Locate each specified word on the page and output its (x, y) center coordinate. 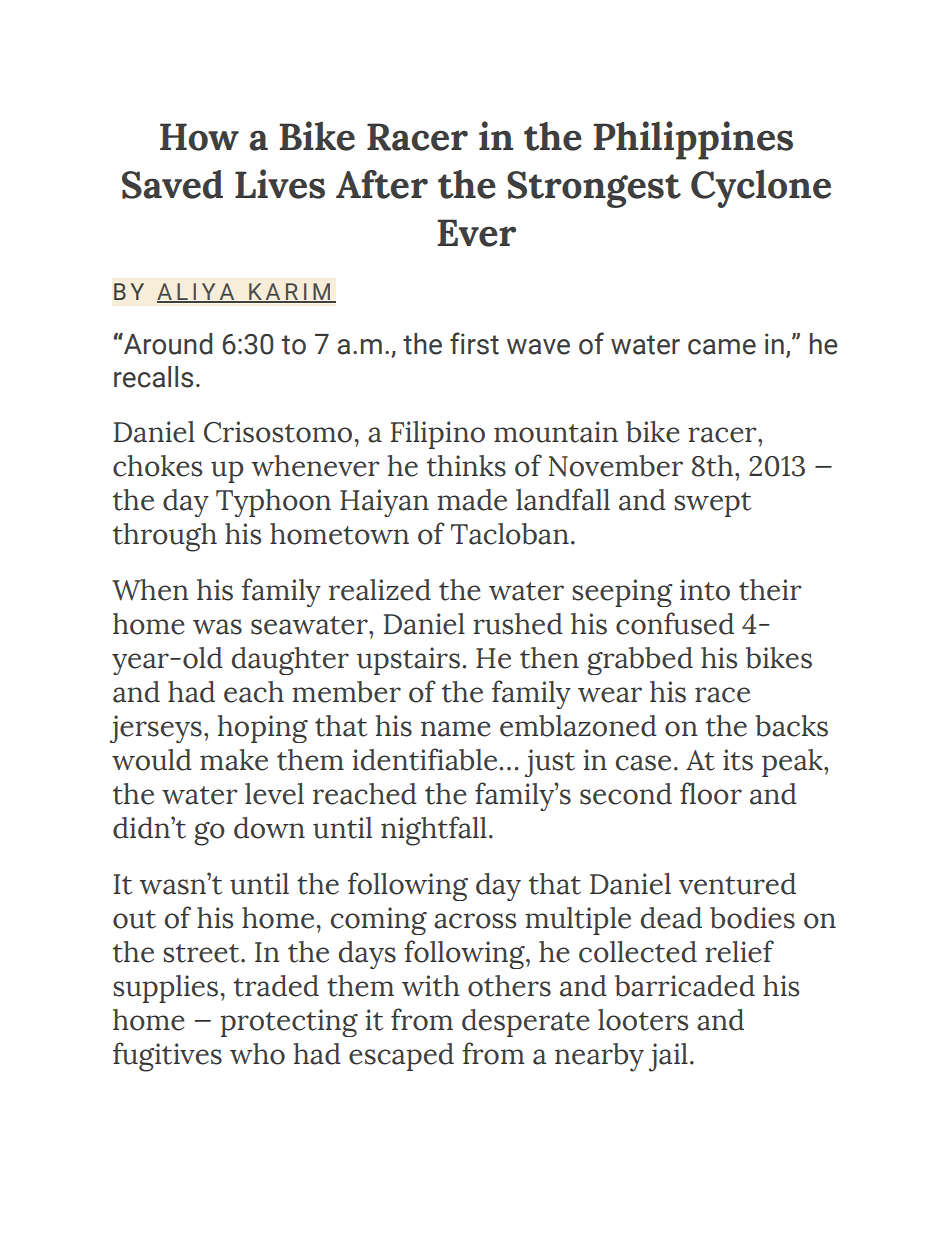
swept (712, 504)
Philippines (693, 140)
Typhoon (273, 503)
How (199, 137)
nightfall (434, 831)
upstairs (408, 661)
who (257, 1054)
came (722, 347)
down (269, 828)
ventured (737, 884)
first (474, 343)
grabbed (640, 661)
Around (167, 344)
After (382, 184)
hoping (263, 729)
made (472, 500)
